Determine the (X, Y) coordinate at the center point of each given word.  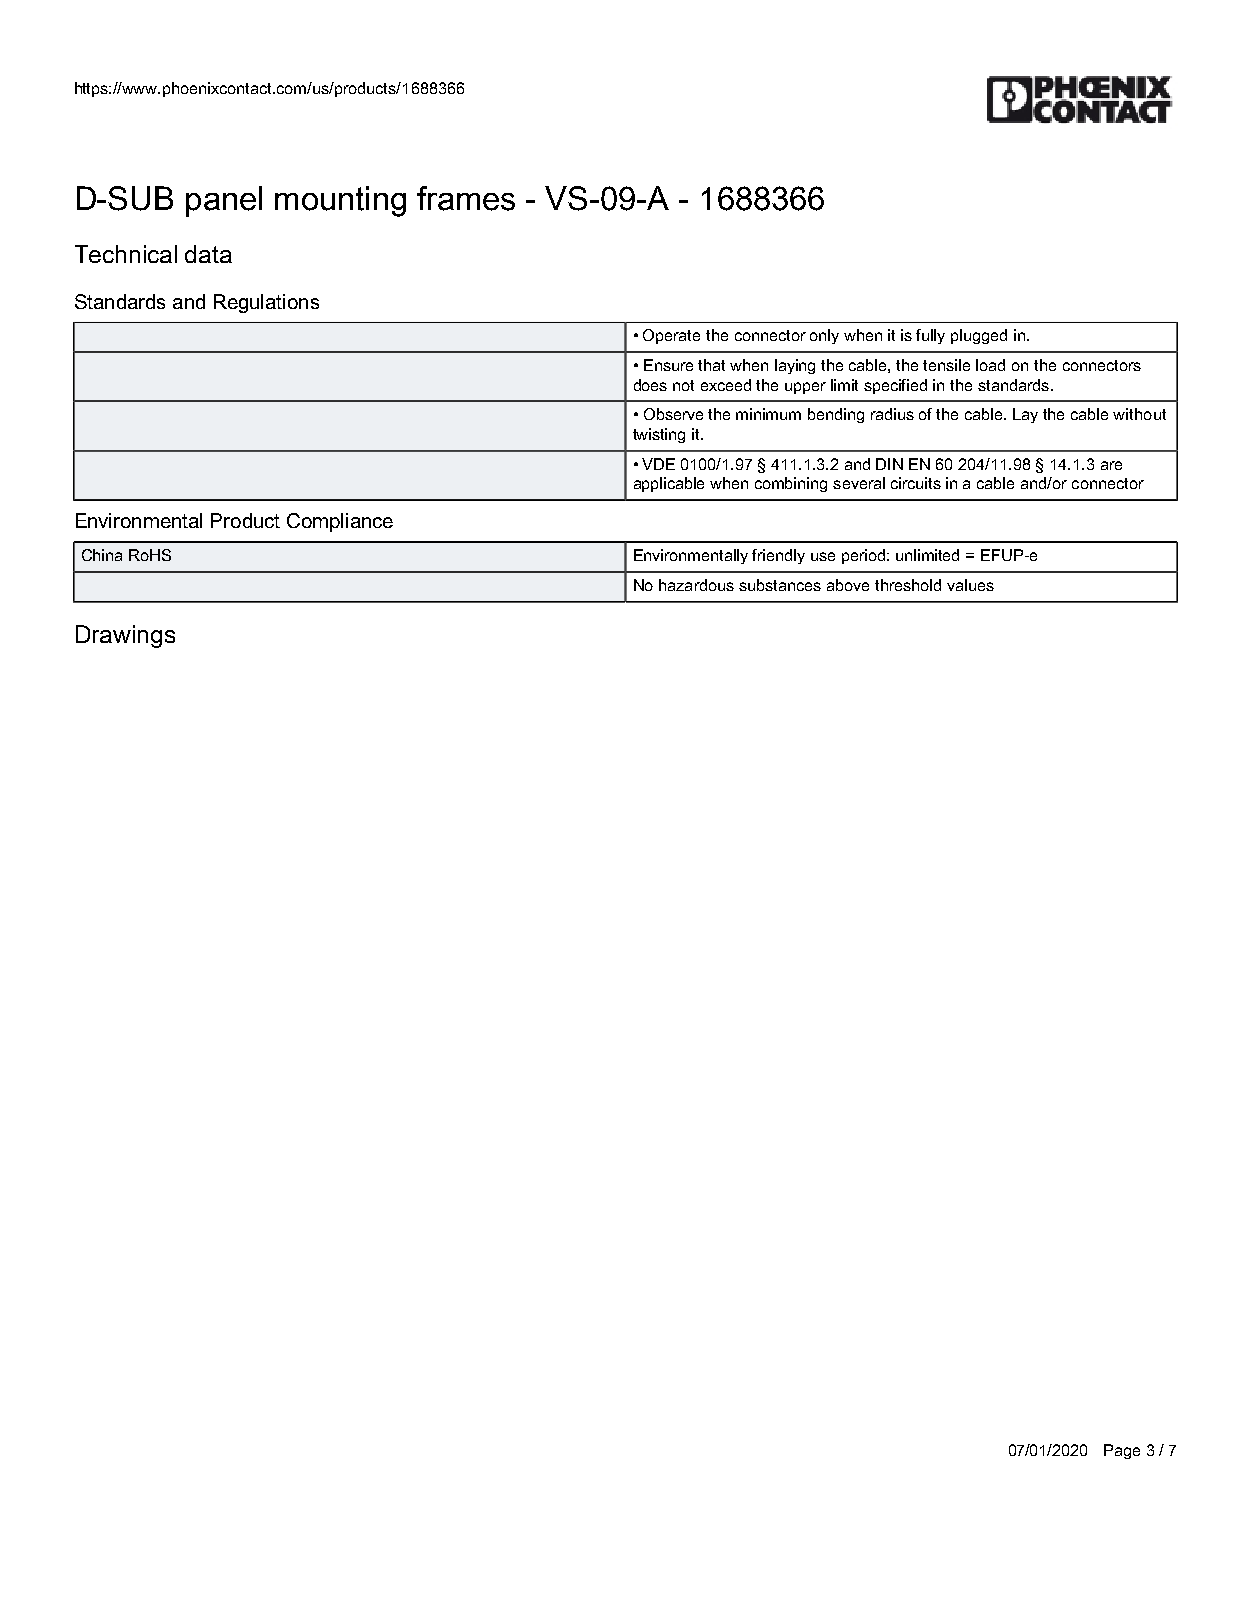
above (848, 585)
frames (466, 198)
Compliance (340, 522)
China (102, 555)
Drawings (125, 636)
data (208, 254)
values (970, 585)
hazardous (696, 585)
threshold (908, 585)
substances (780, 585)
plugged (979, 336)
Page (1122, 1451)
